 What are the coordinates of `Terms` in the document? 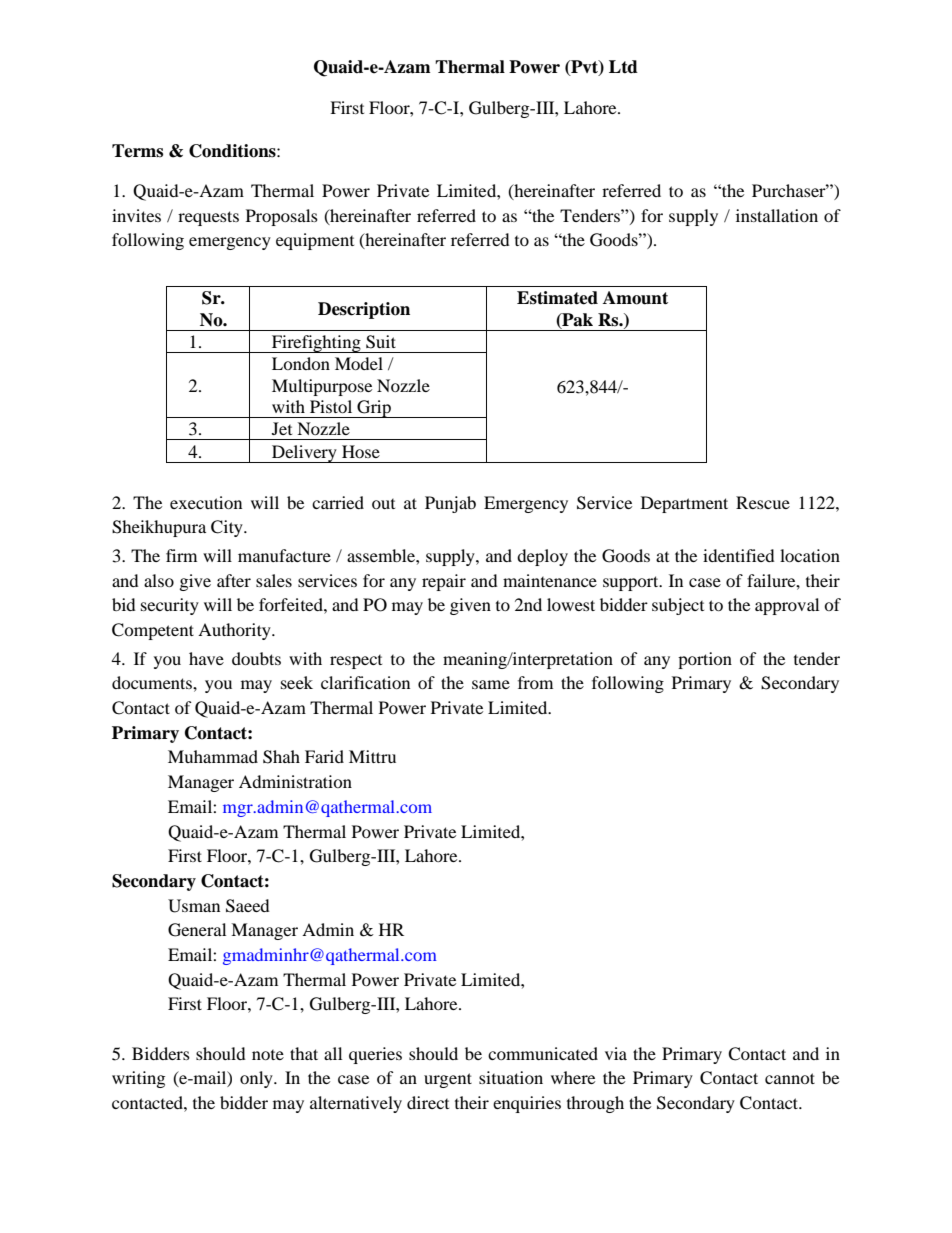 It's located at (137, 151).
